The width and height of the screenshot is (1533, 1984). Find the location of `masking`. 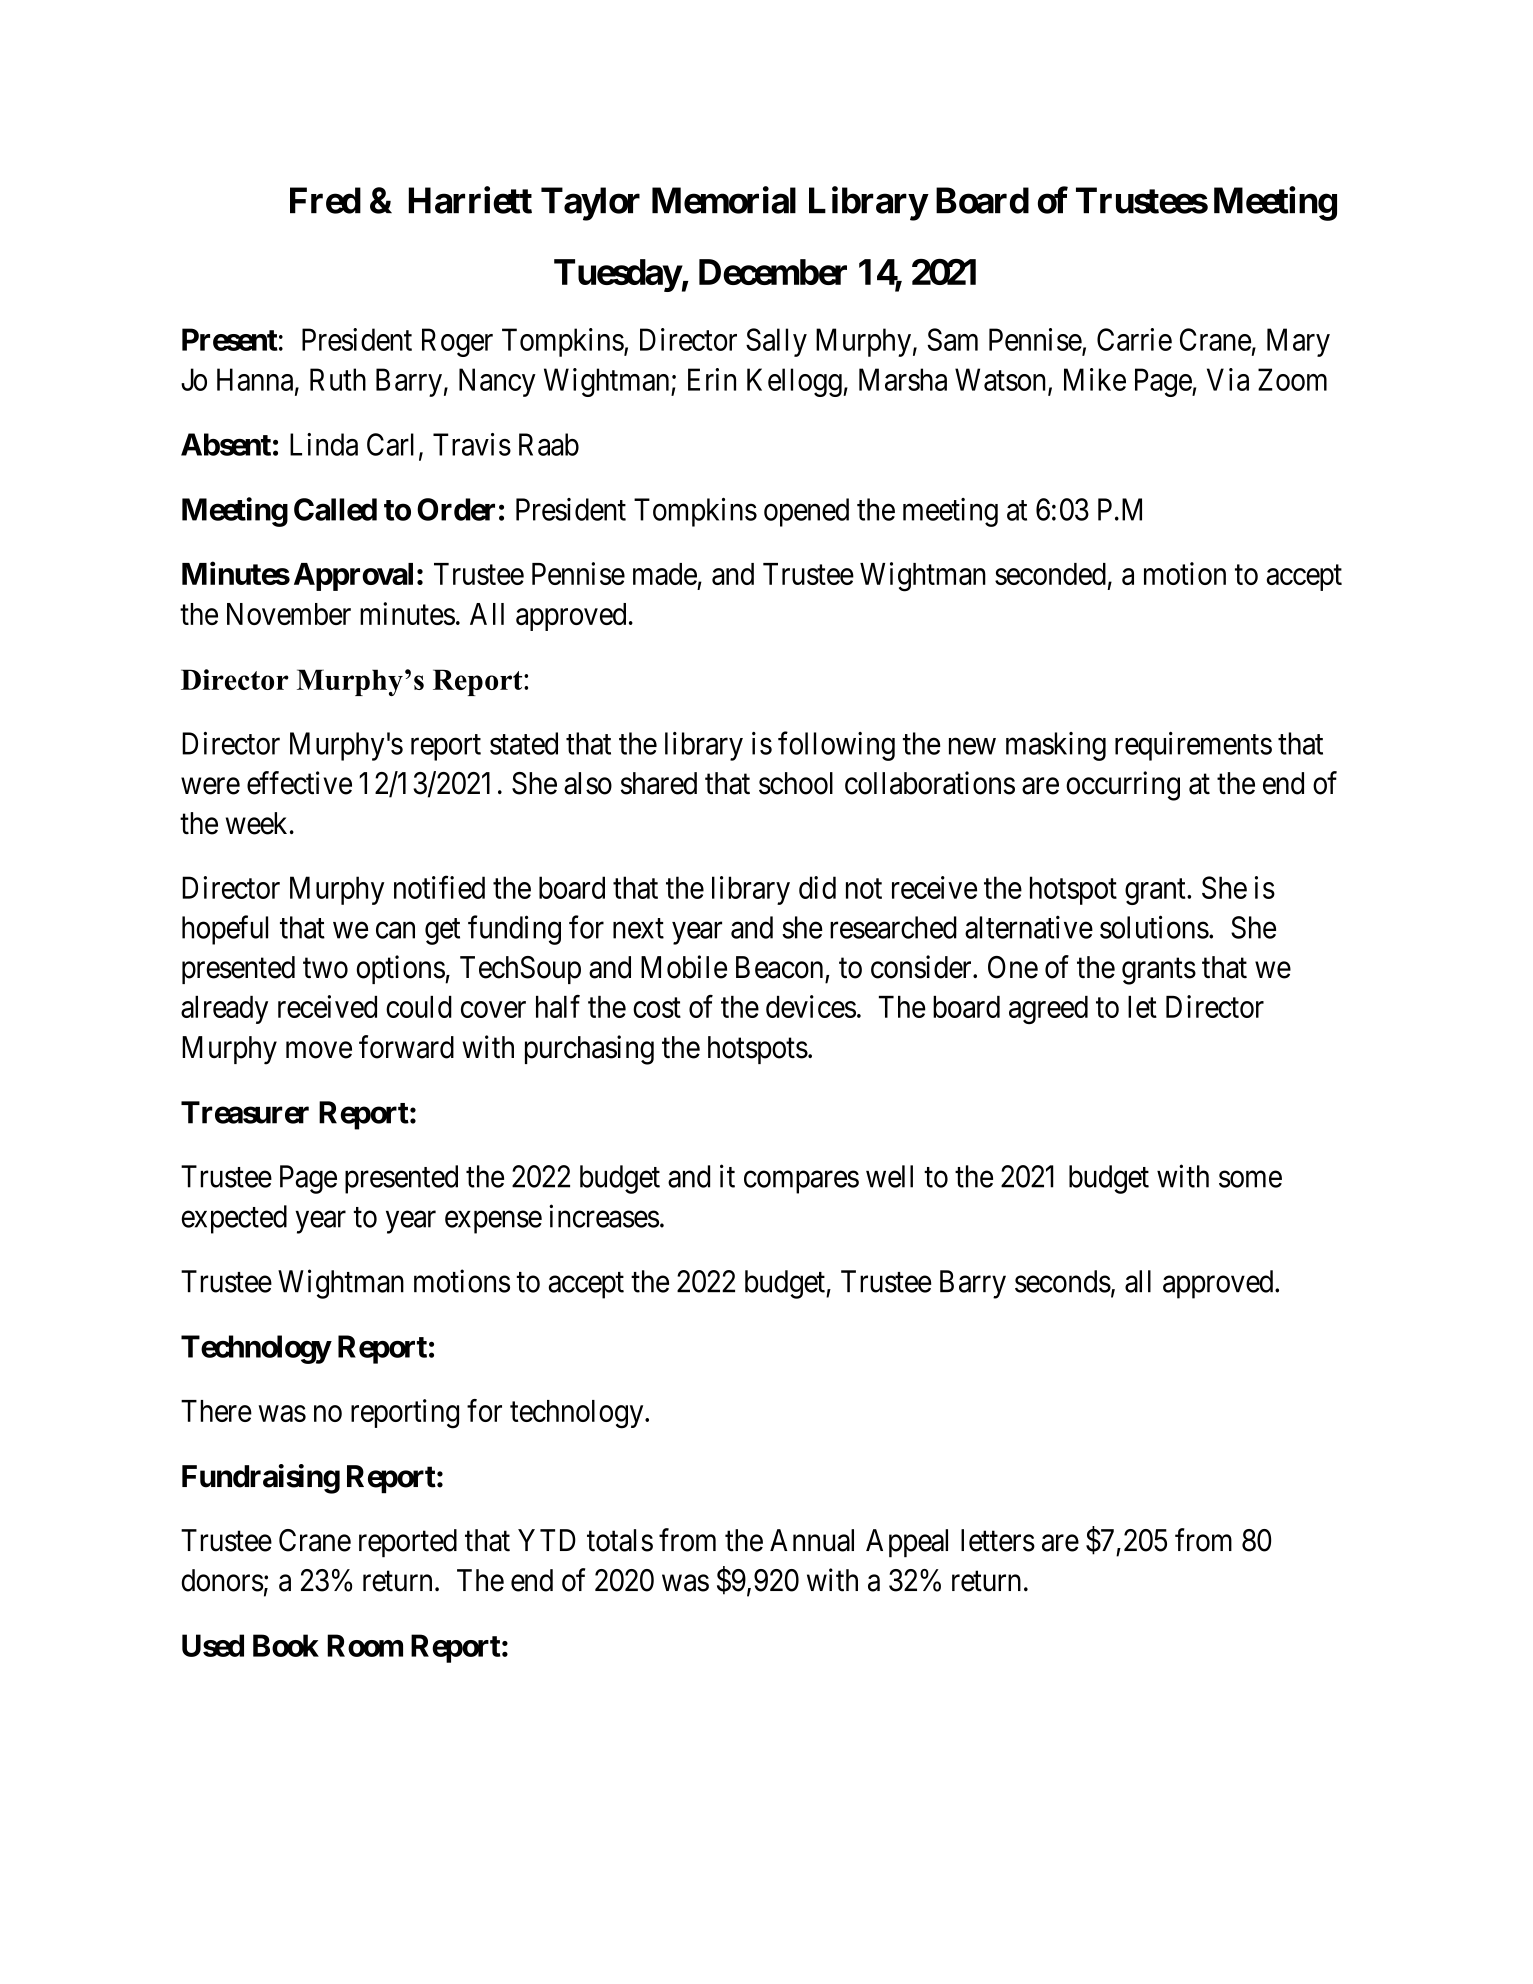

masking is located at coordinates (1056, 746).
